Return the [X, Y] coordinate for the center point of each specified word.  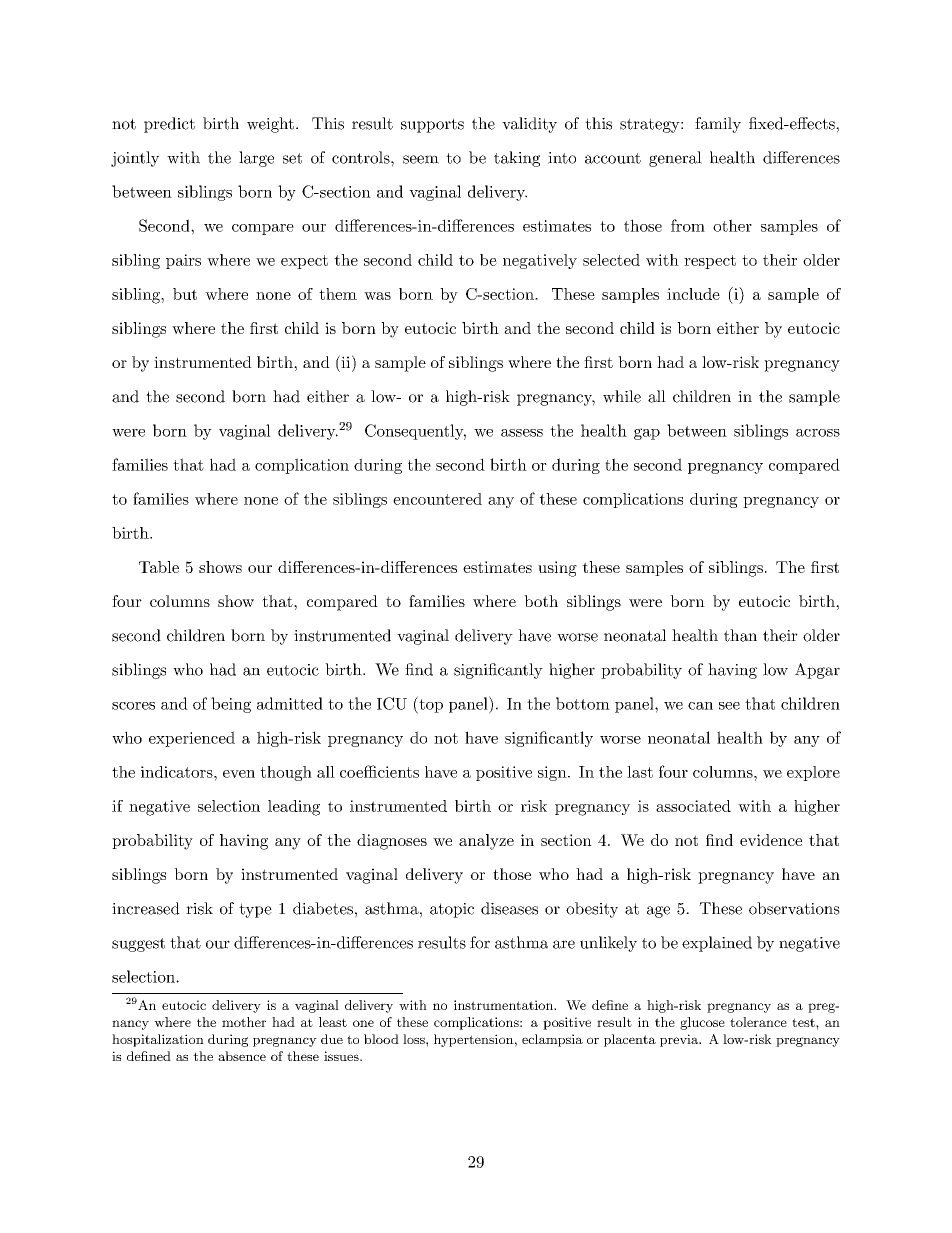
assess [522, 433]
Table [159, 567]
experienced [192, 739]
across [818, 433]
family [718, 125]
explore [813, 773]
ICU [392, 703]
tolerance [758, 1022]
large [256, 159]
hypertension [474, 1040]
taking [517, 159]
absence [242, 1056]
